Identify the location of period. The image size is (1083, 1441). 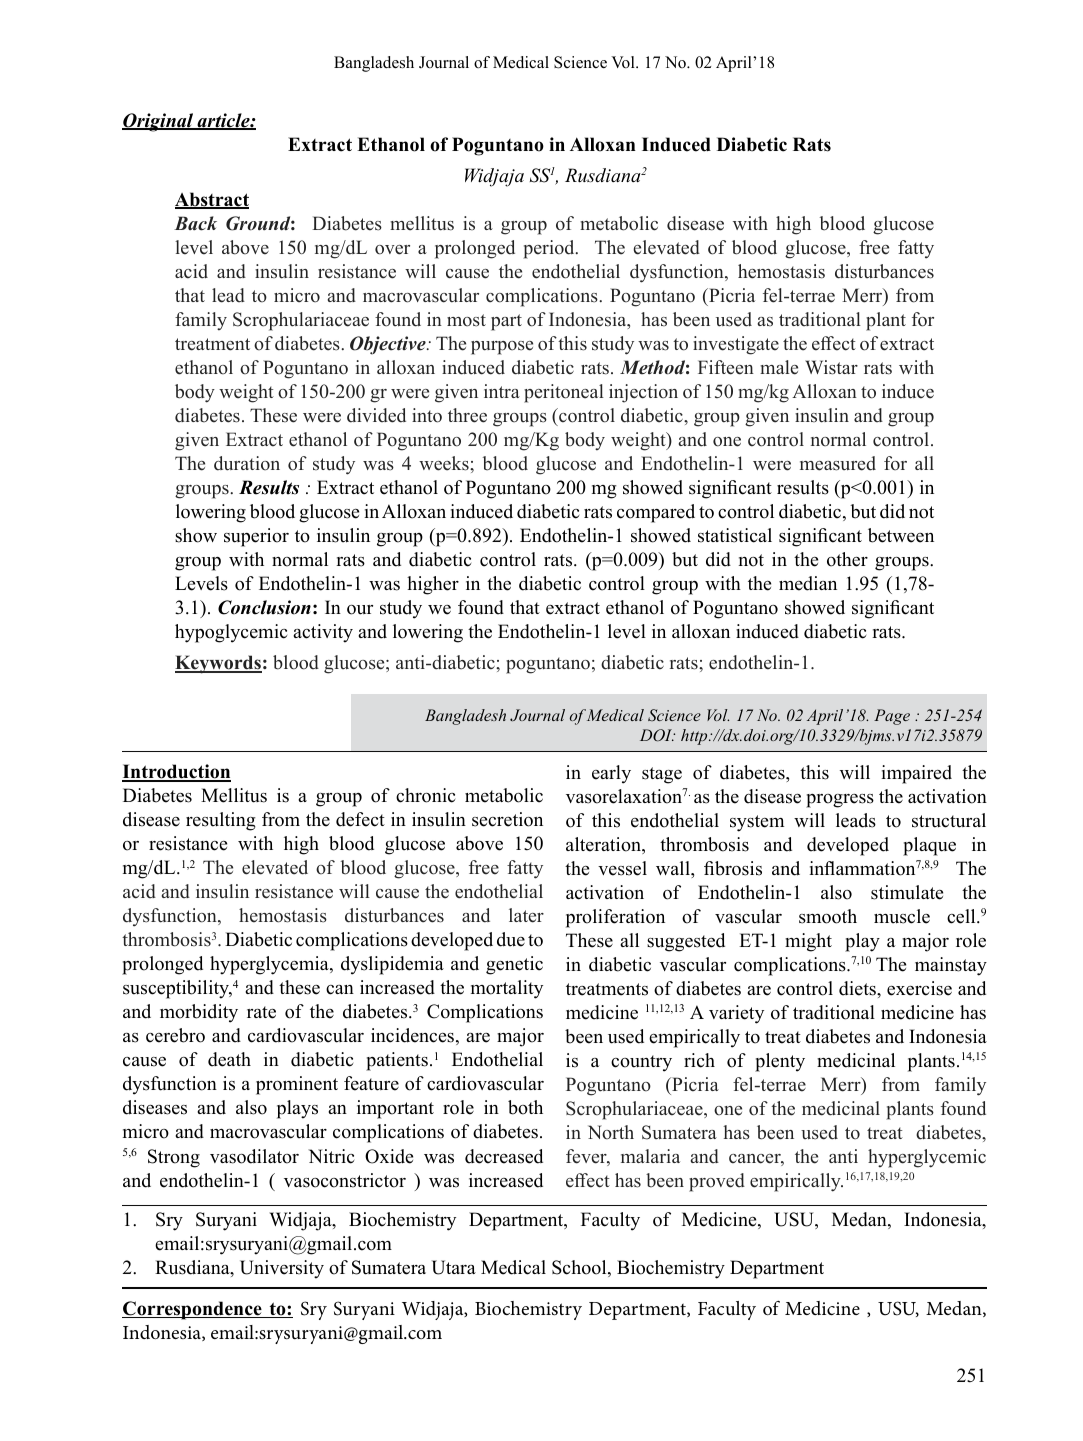
(550, 249).
